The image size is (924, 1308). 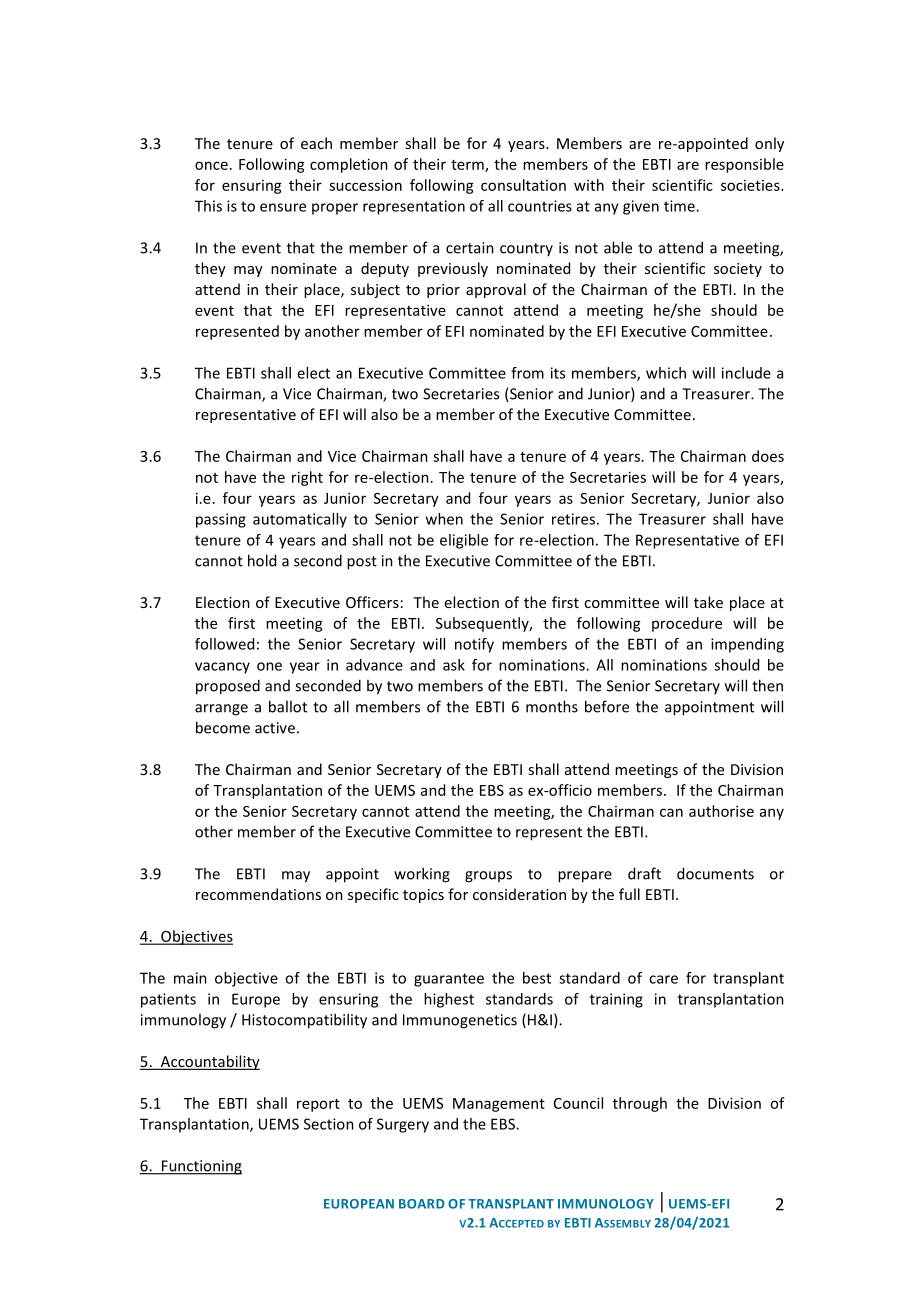 I want to click on term, so click(x=468, y=166).
